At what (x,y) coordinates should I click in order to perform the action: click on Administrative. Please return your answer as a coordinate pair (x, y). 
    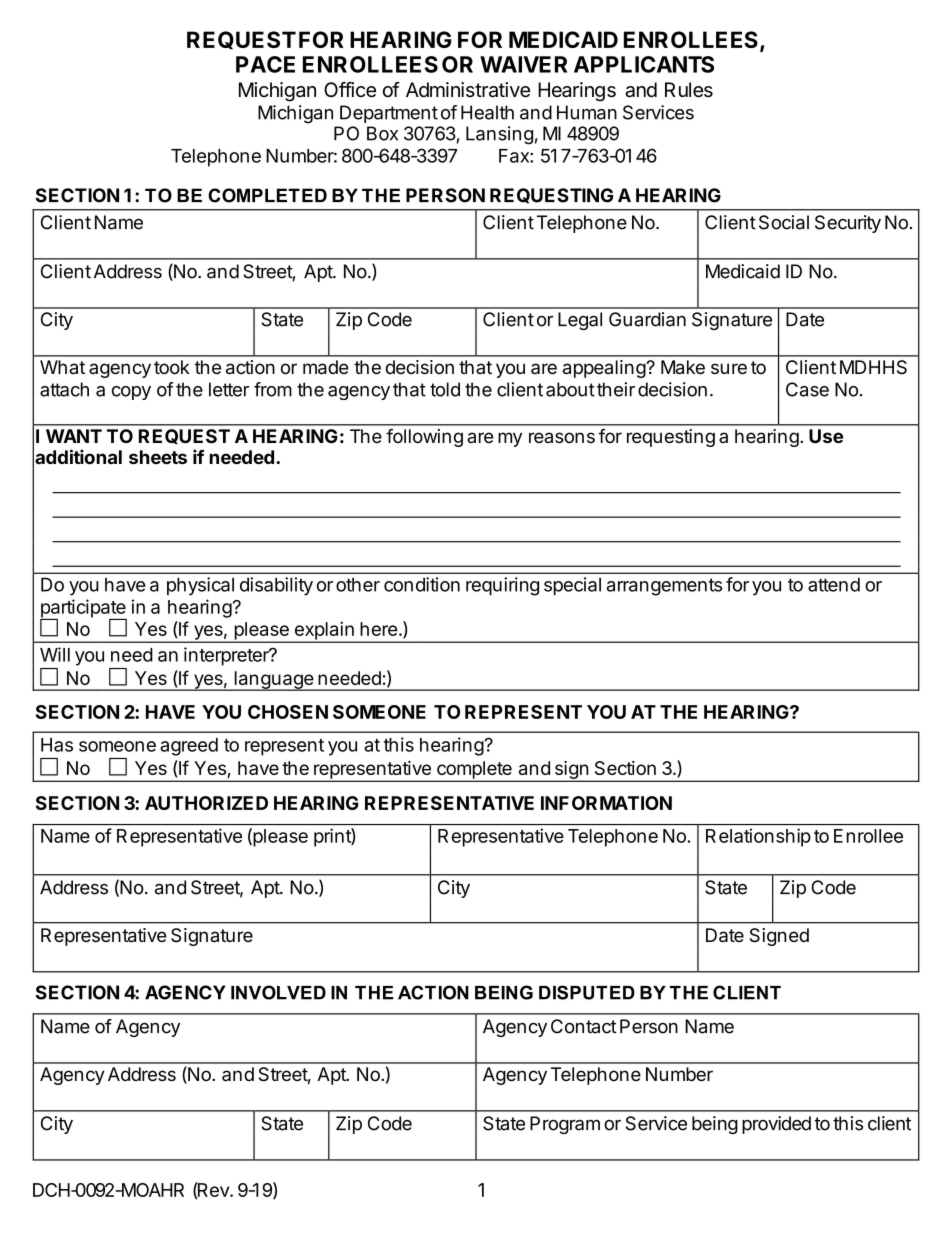
    Looking at the image, I should click on (468, 90).
